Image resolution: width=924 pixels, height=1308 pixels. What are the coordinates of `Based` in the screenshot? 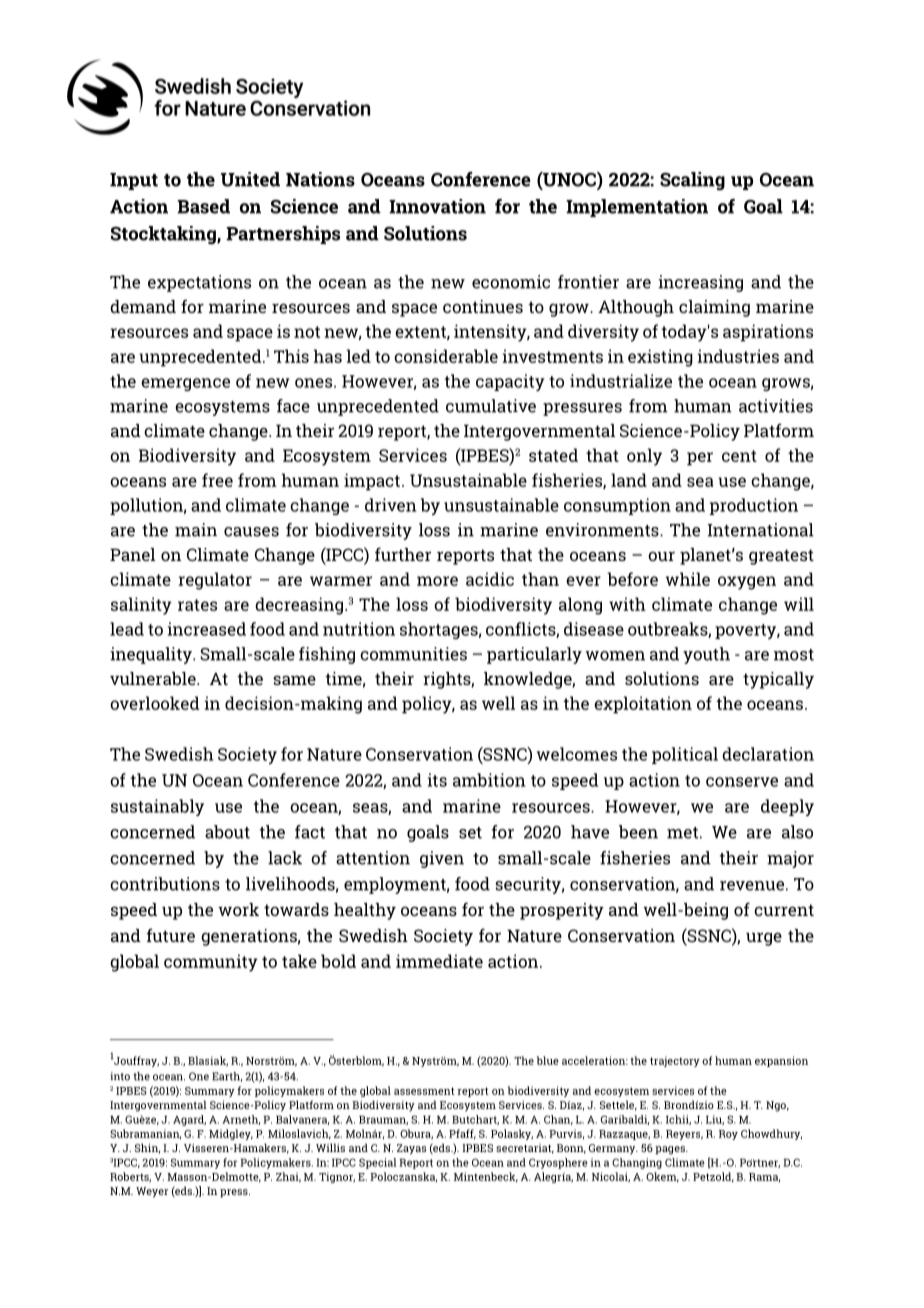 It's located at (203, 206).
